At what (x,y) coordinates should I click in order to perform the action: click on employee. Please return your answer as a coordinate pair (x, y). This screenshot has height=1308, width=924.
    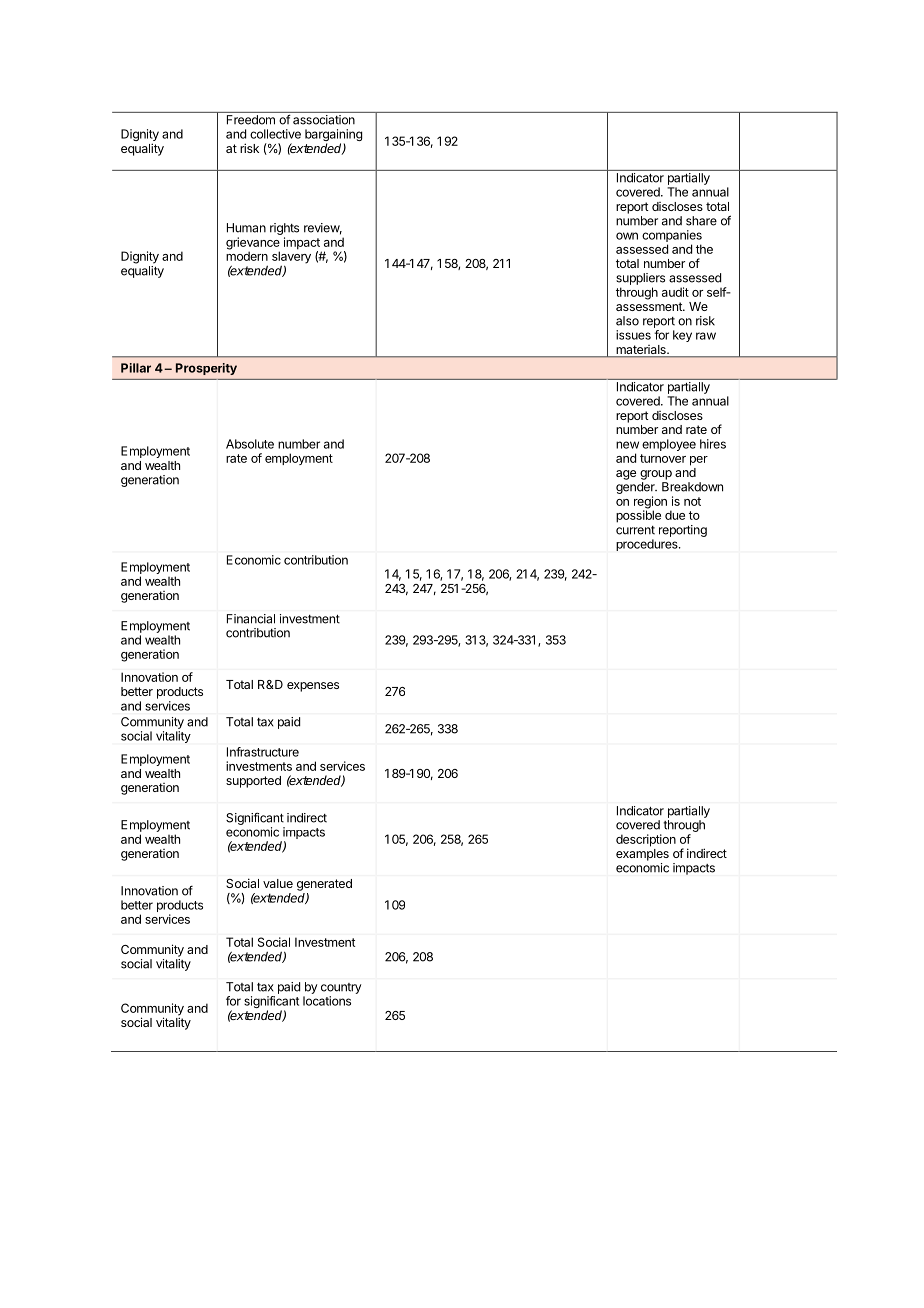
    Looking at the image, I should click on (669, 445).
